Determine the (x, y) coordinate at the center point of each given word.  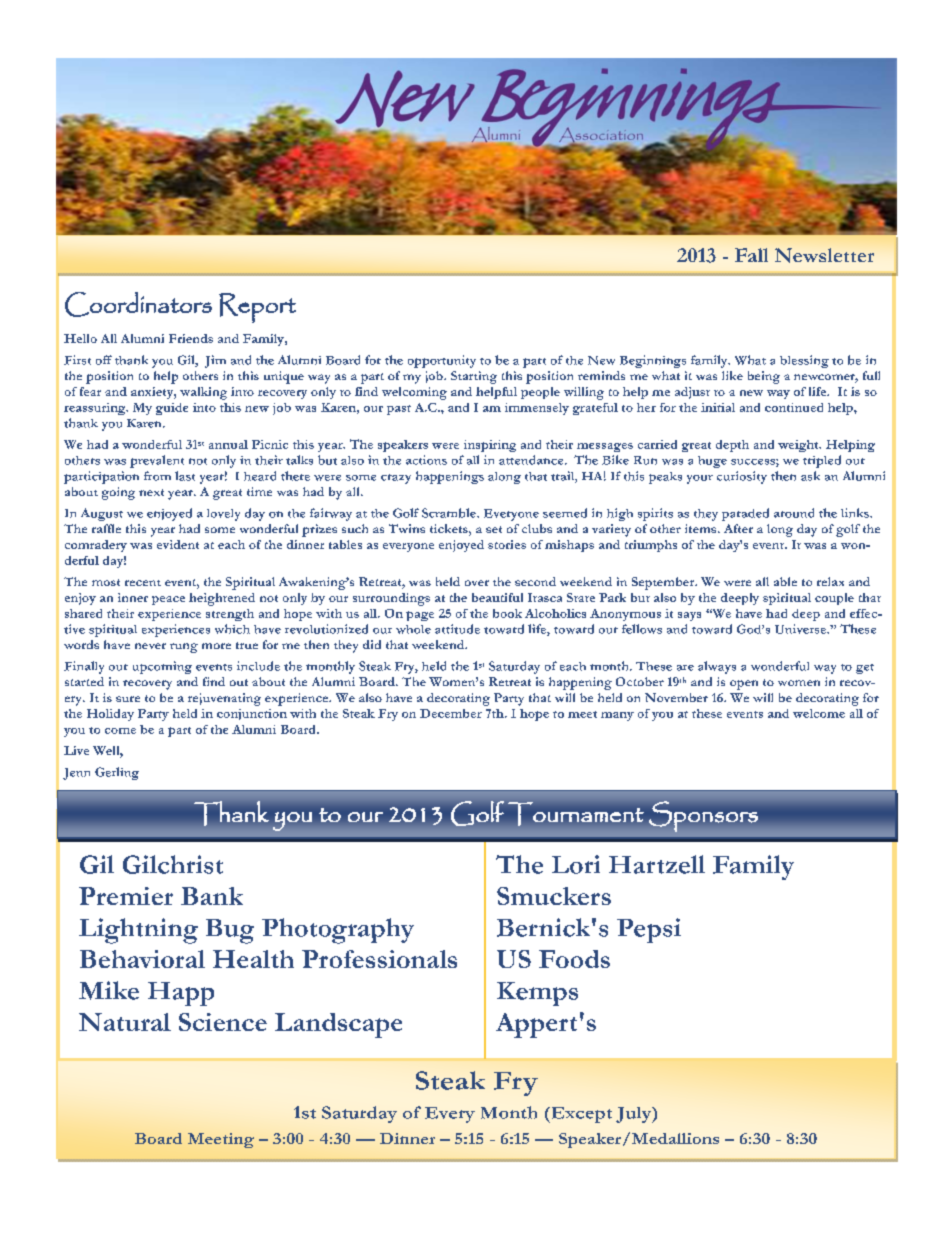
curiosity (742, 477)
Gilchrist (173, 864)
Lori (576, 864)
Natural (125, 1022)
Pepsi (649, 930)
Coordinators (138, 304)
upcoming (162, 667)
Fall (751, 255)
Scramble (450, 513)
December (451, 713)
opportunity (442, 361)
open (744, 685)
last (185, 476)
